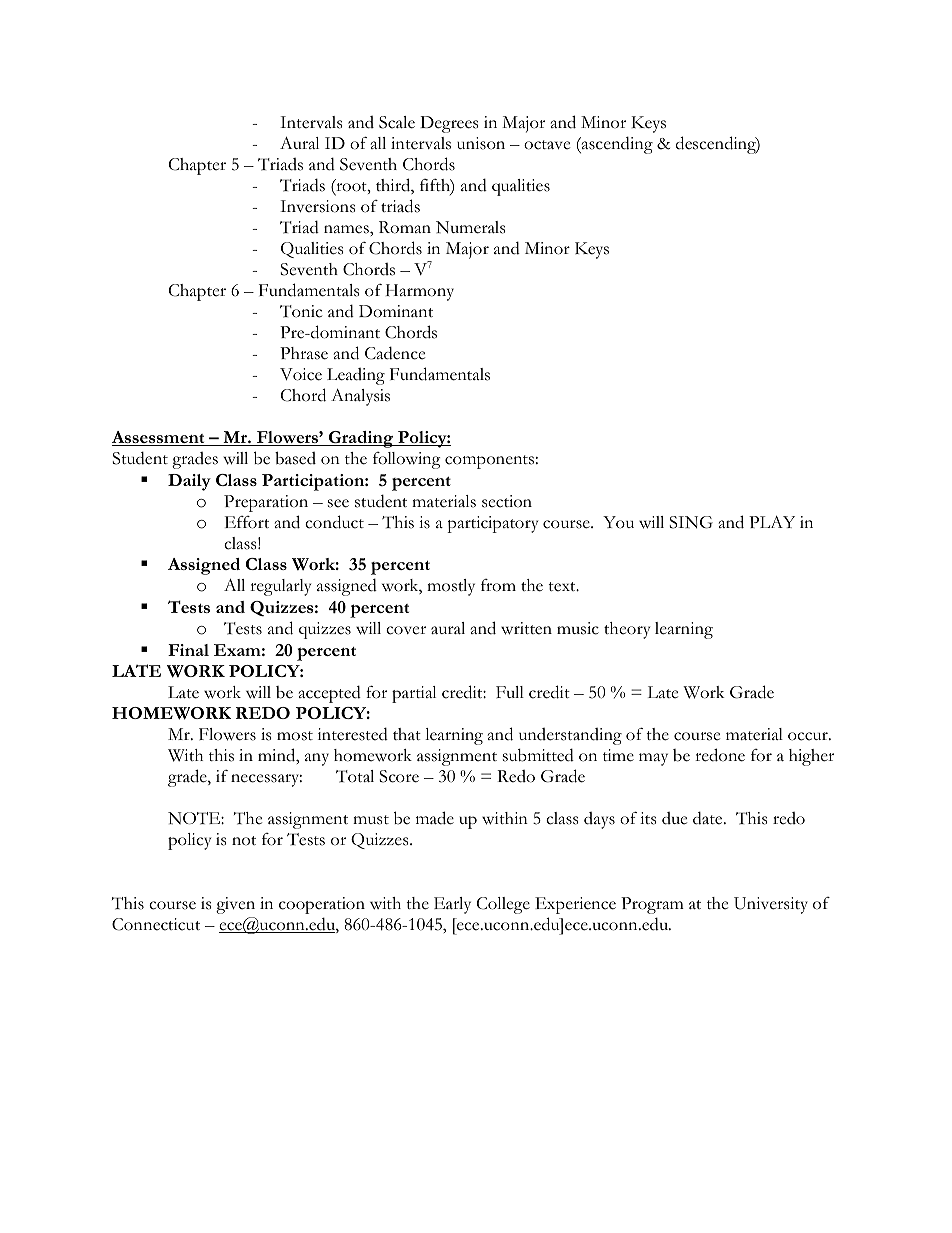  I want to click on Effort, so click(247, 522).
